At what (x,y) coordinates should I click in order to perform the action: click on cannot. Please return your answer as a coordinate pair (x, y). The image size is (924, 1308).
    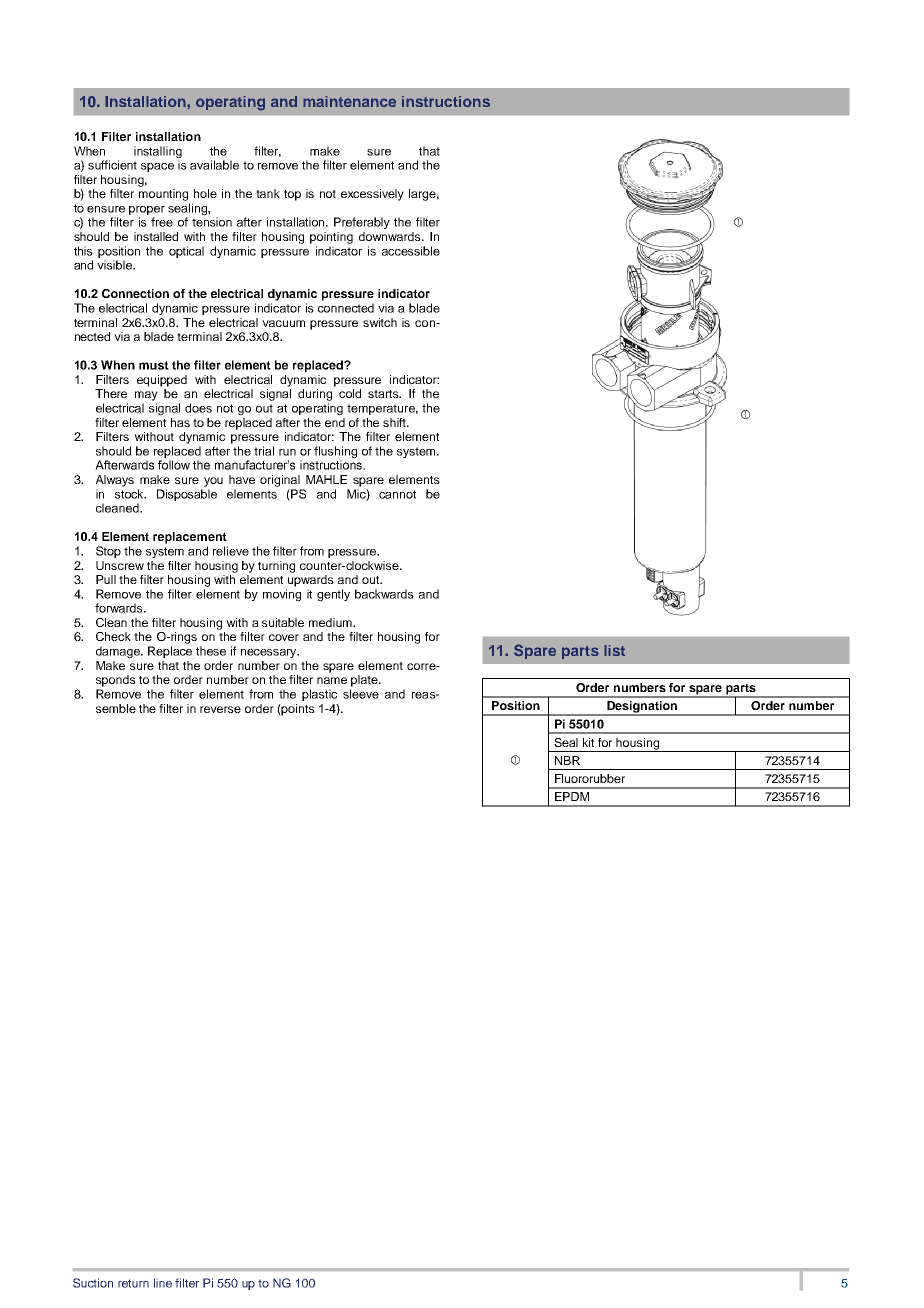
    Looking at the image, I should click on (397, 494).
